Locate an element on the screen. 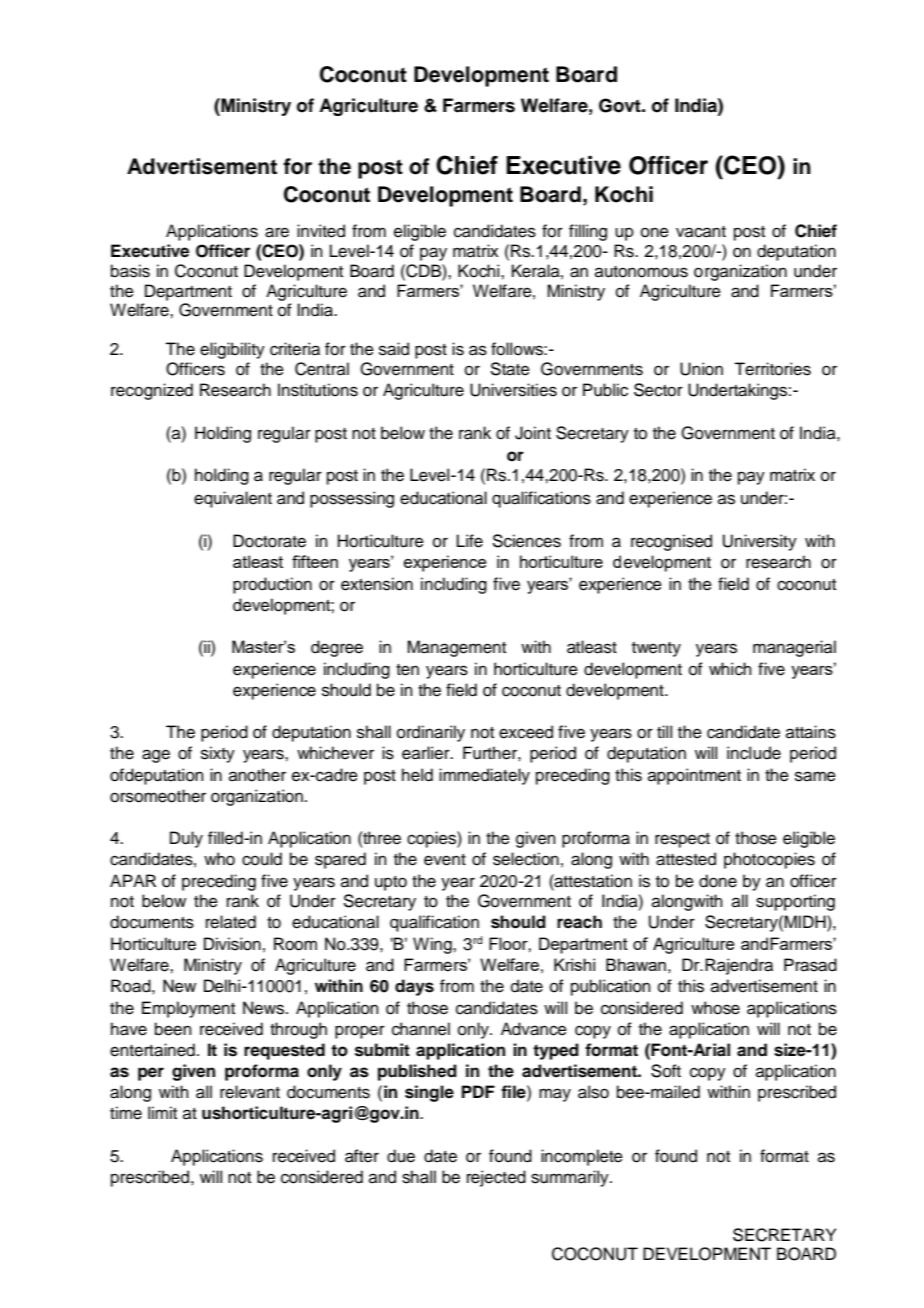 This screenshot has height=1308, width=924. vacant is located at coordinates (701, 232).
